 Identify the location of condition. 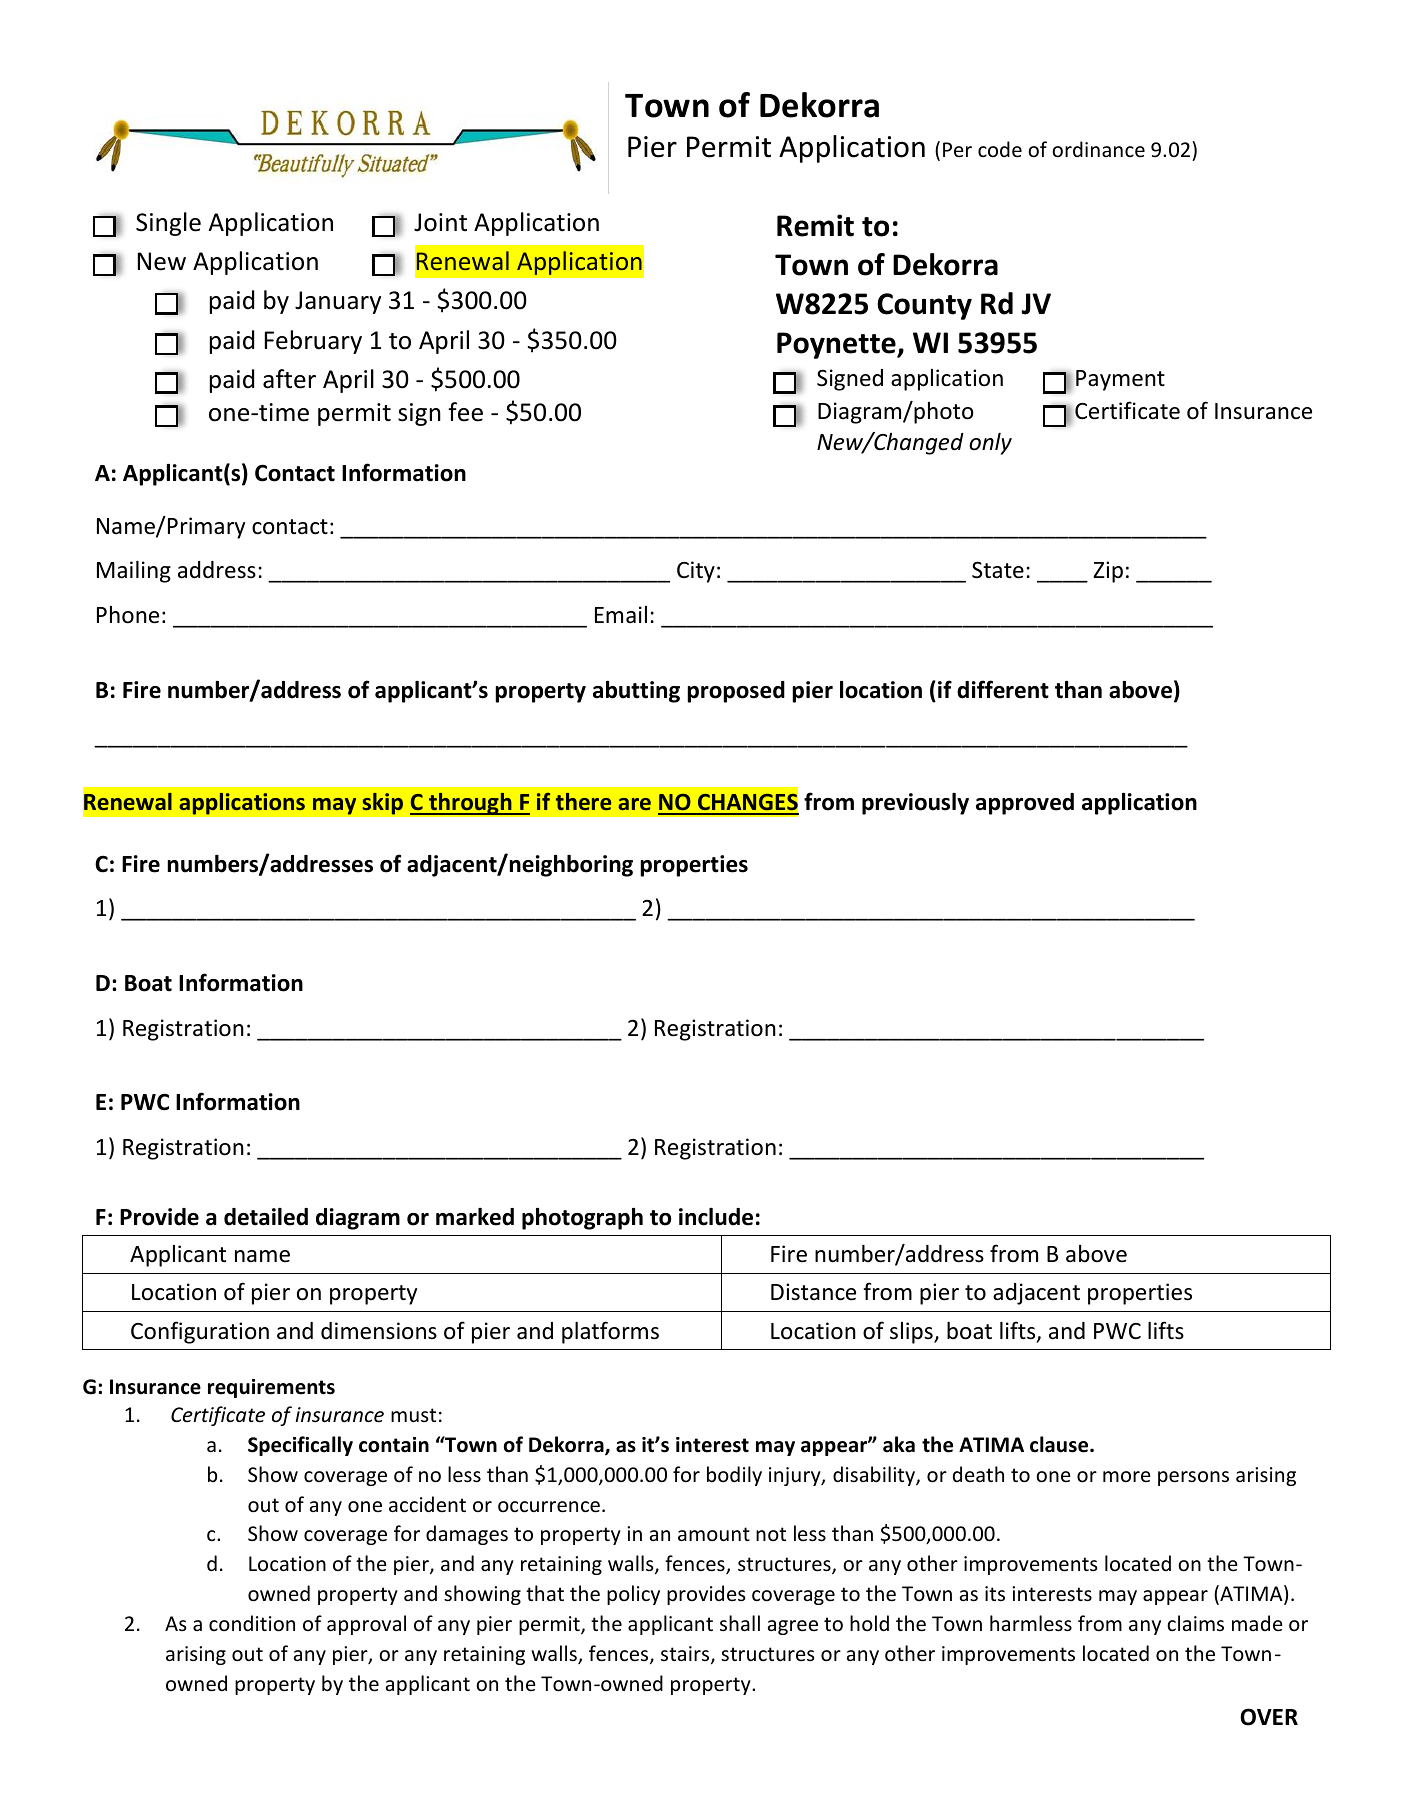
(252, 1623).
